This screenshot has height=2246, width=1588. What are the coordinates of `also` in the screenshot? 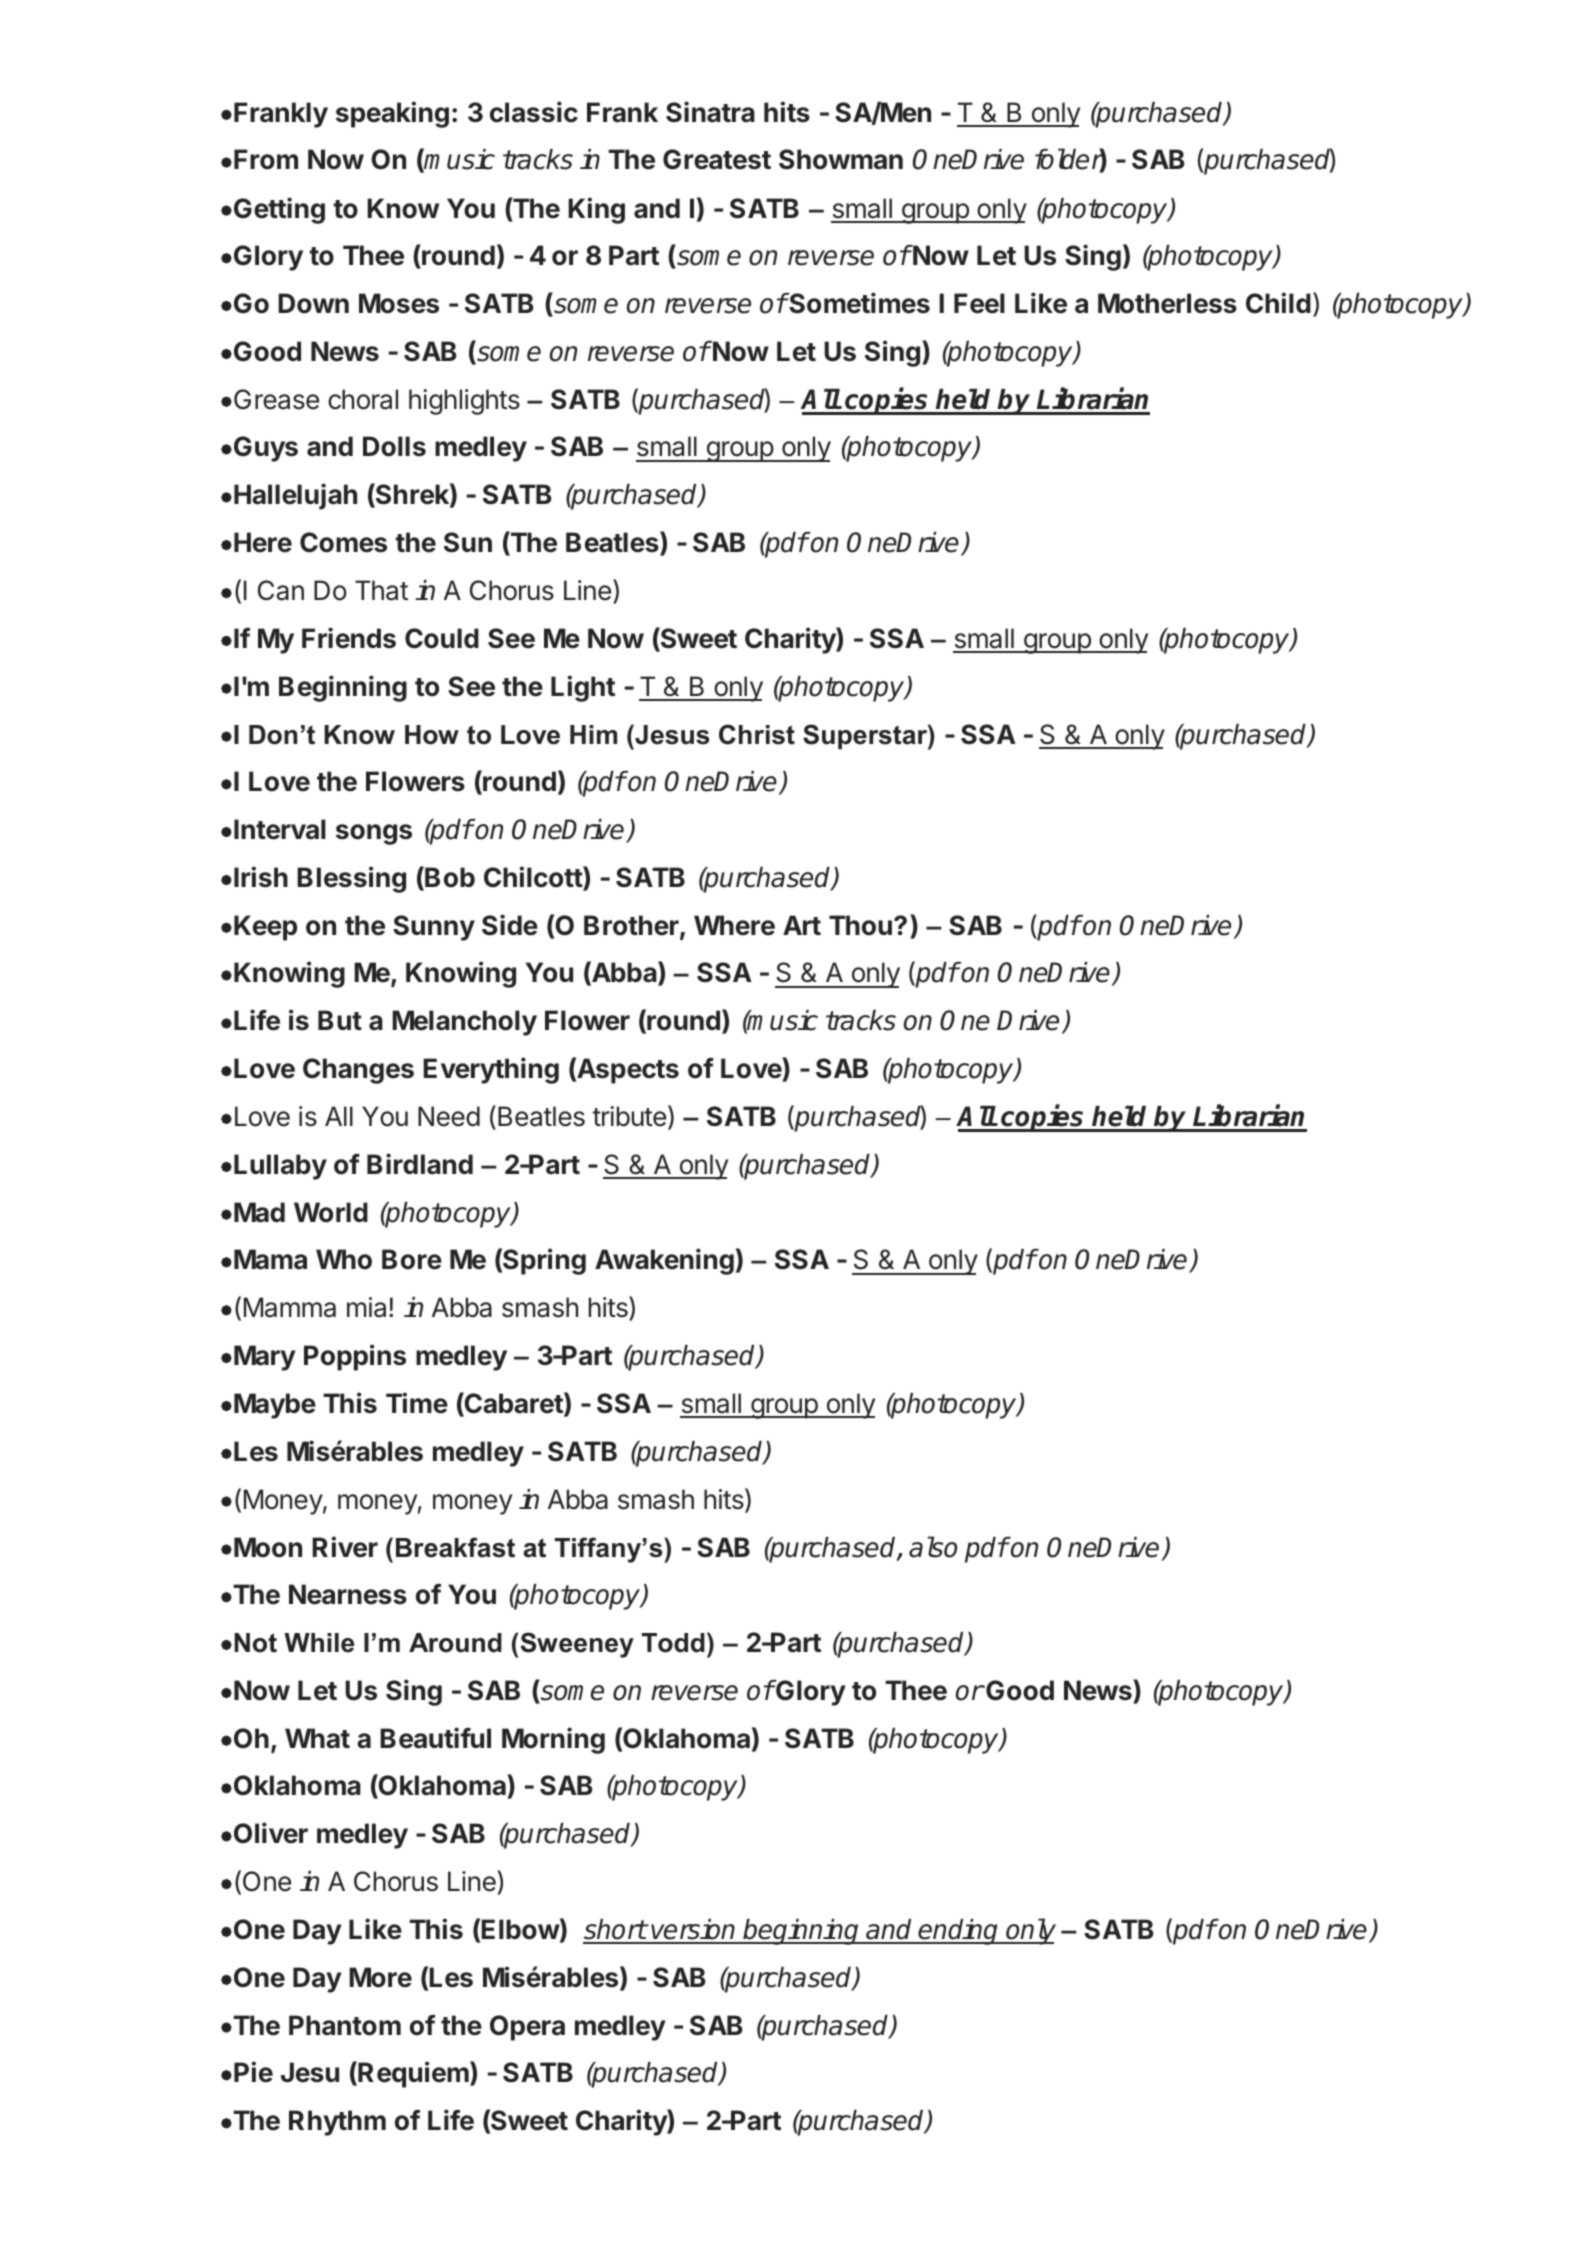 It's located at (933, 1547).
